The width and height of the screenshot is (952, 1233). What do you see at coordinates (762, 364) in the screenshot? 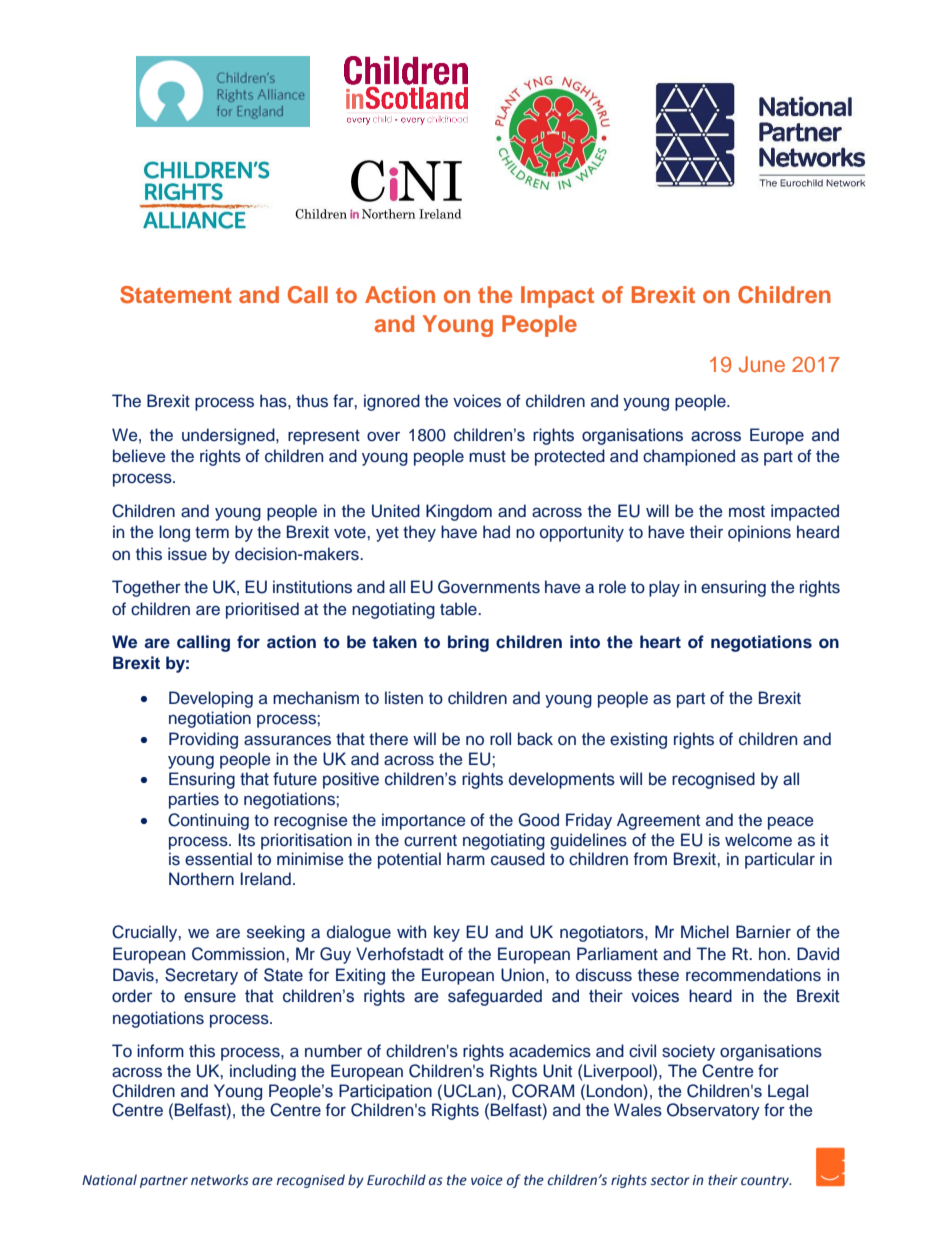
I see `June` at bounding box center [762, 364].
